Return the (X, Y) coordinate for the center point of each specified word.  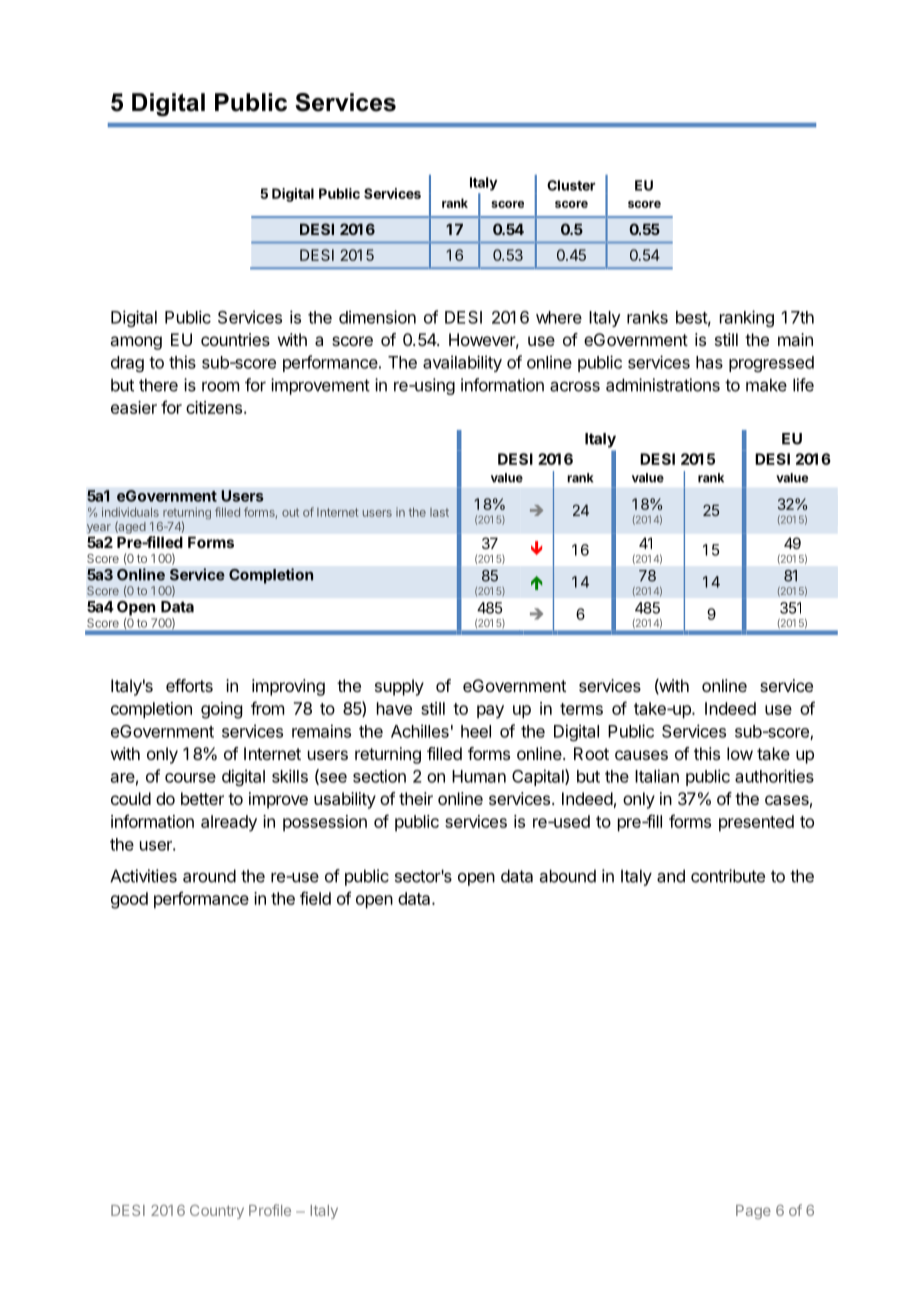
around (209, 876)
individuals (130, 512)
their (416, 798)
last (439, 512)
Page (753, 1212)
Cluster (571, 185)
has (709, 362)
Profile (270, 1210)
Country (217, 1212)
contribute (728, 876)
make (766, 385)
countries (235, 339)
